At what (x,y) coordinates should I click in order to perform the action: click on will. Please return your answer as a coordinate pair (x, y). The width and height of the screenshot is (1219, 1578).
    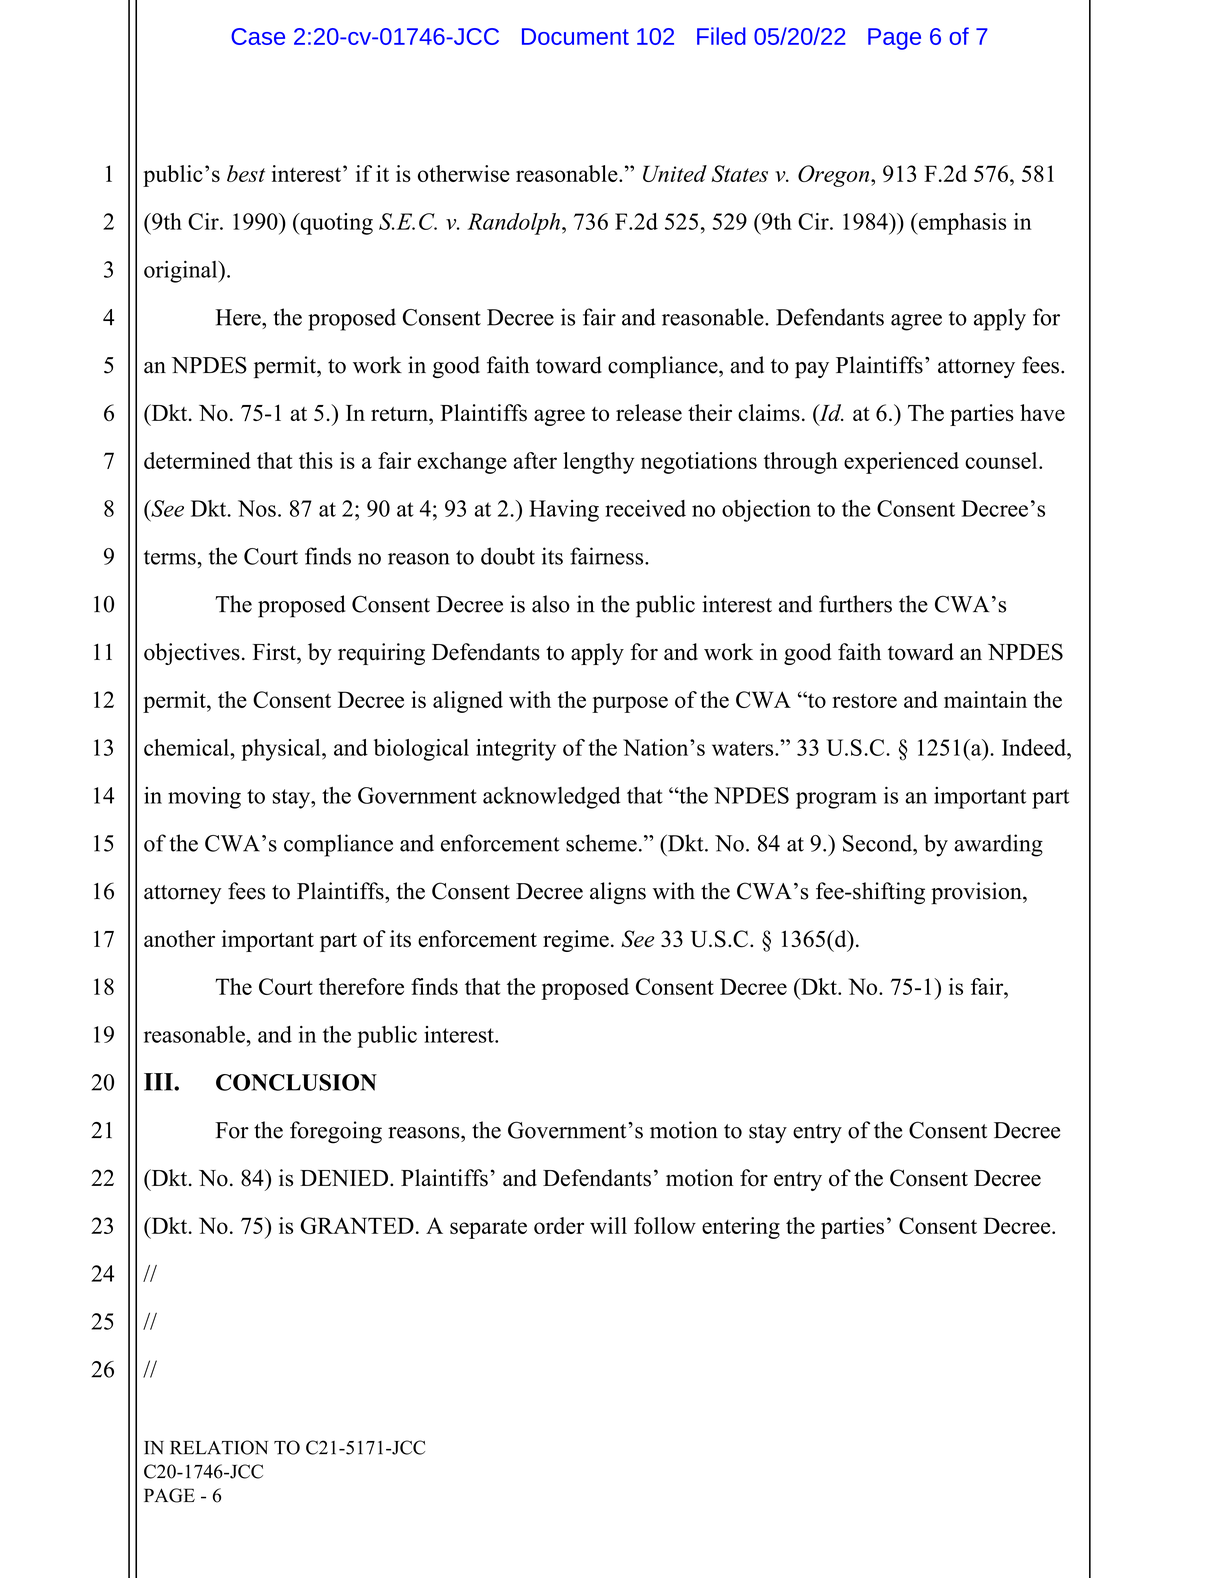
    Looking at the image, I should click on (608, 1225).
